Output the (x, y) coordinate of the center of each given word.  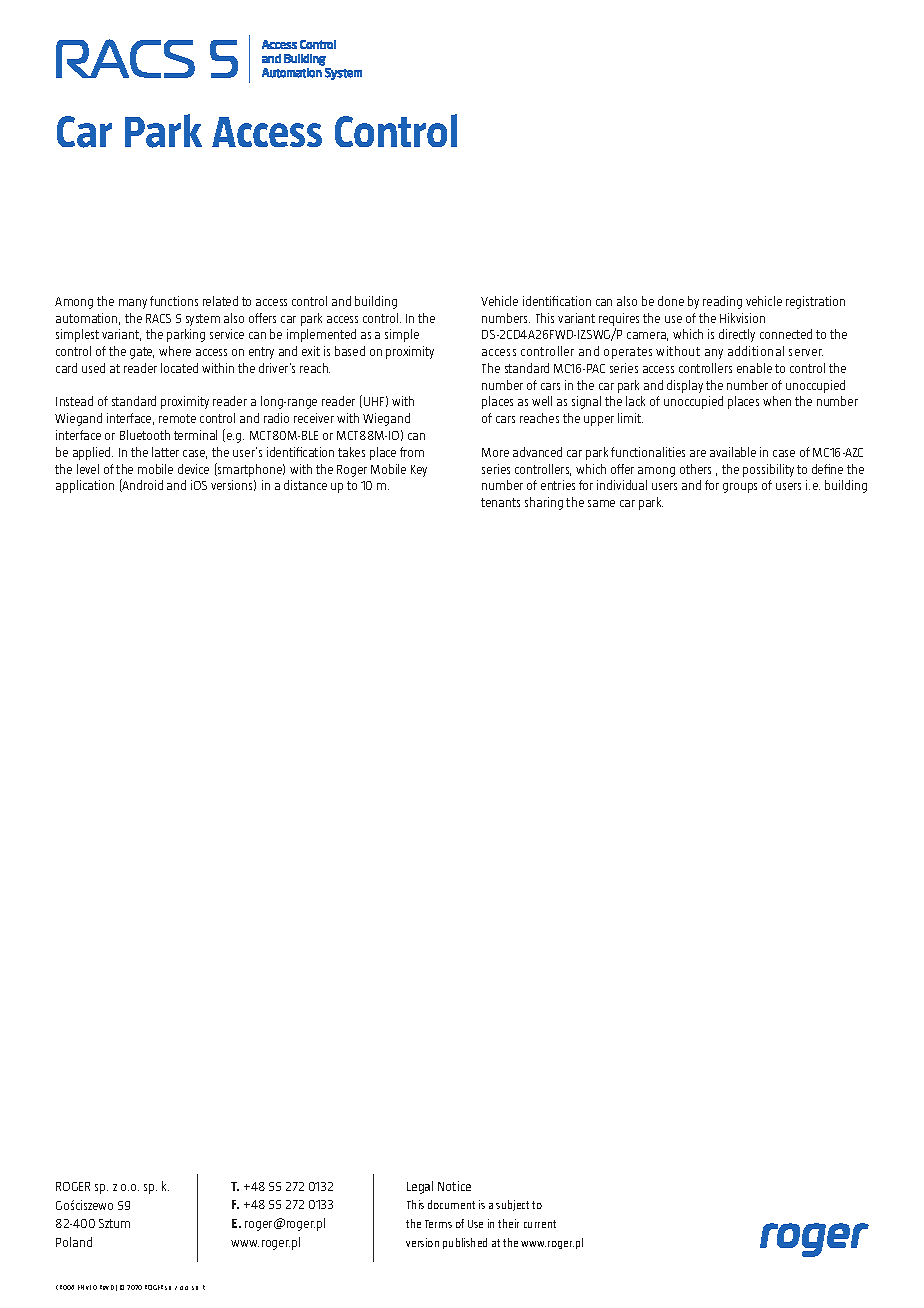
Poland (74, 1242)
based (350, 351)
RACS (158, 318)
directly (737, 335)
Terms (438, 1224)
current (540, 1224)
